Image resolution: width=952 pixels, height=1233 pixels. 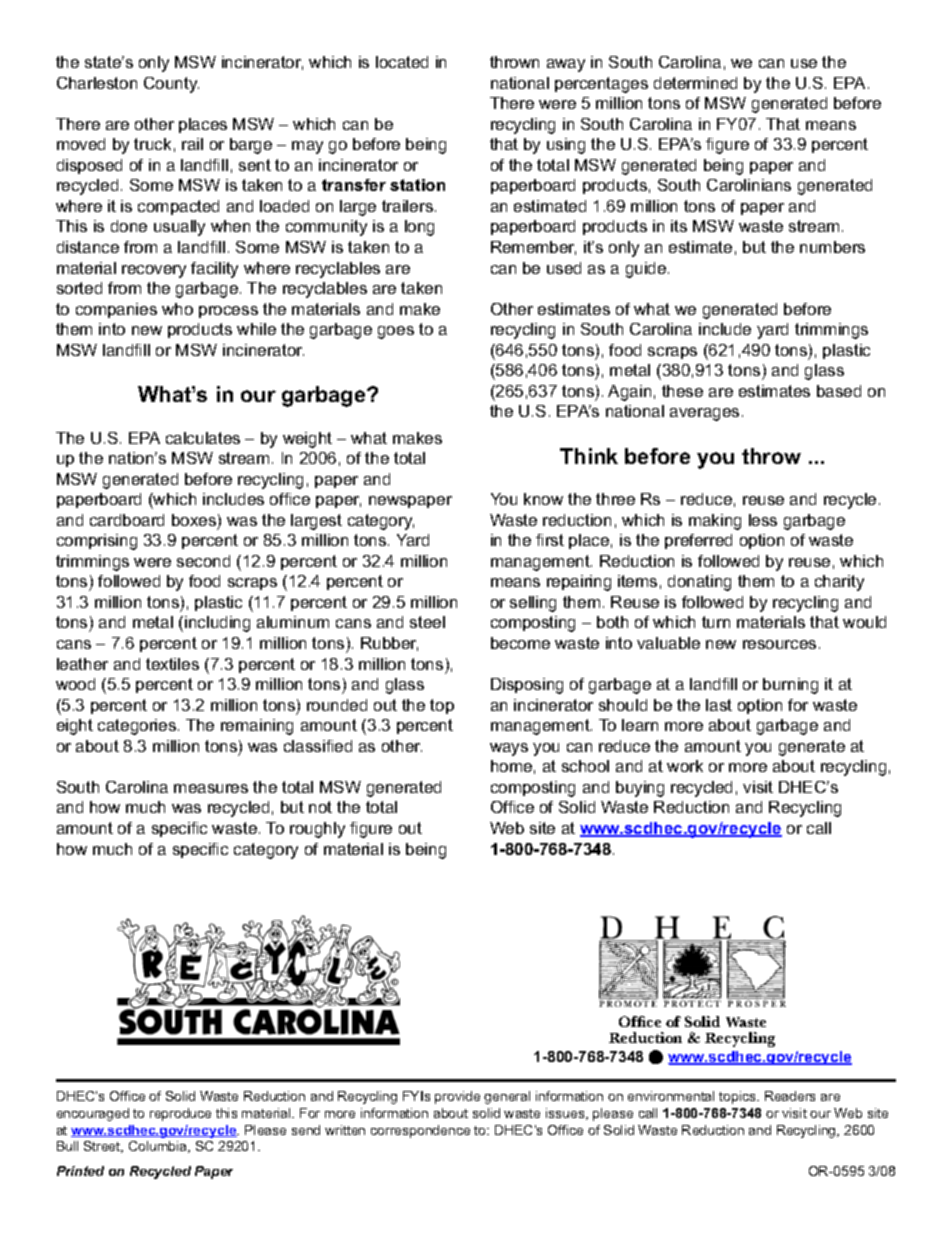 What do you see at coordinates (420, 1131) in the screenshot?
I see `correspondence` at bounding box center [420, 1131].
